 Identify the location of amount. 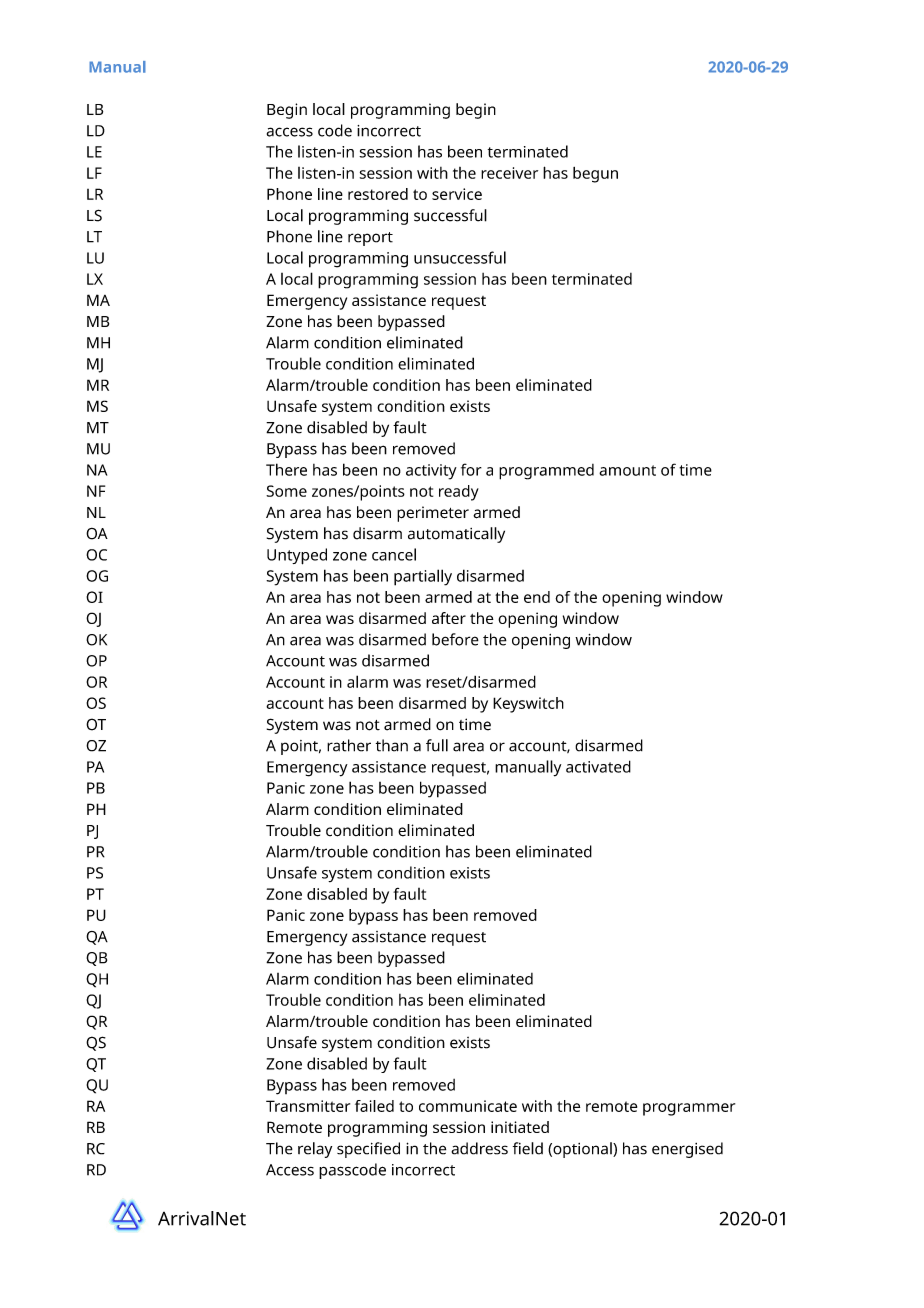
(627, 470).
